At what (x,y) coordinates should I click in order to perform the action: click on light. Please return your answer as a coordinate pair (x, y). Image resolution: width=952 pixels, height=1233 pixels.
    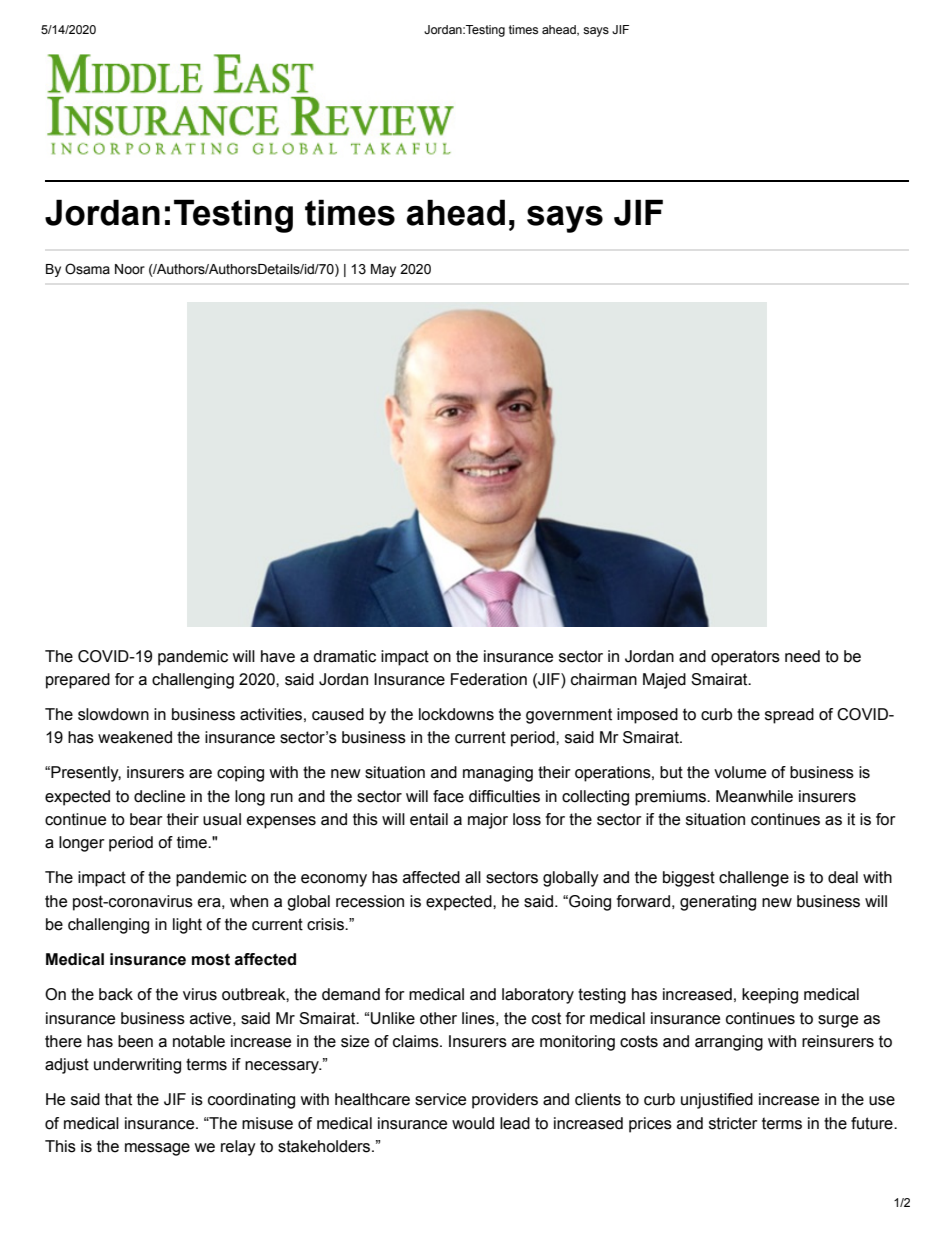
    Looking at the image, I should click on (187, 926).
